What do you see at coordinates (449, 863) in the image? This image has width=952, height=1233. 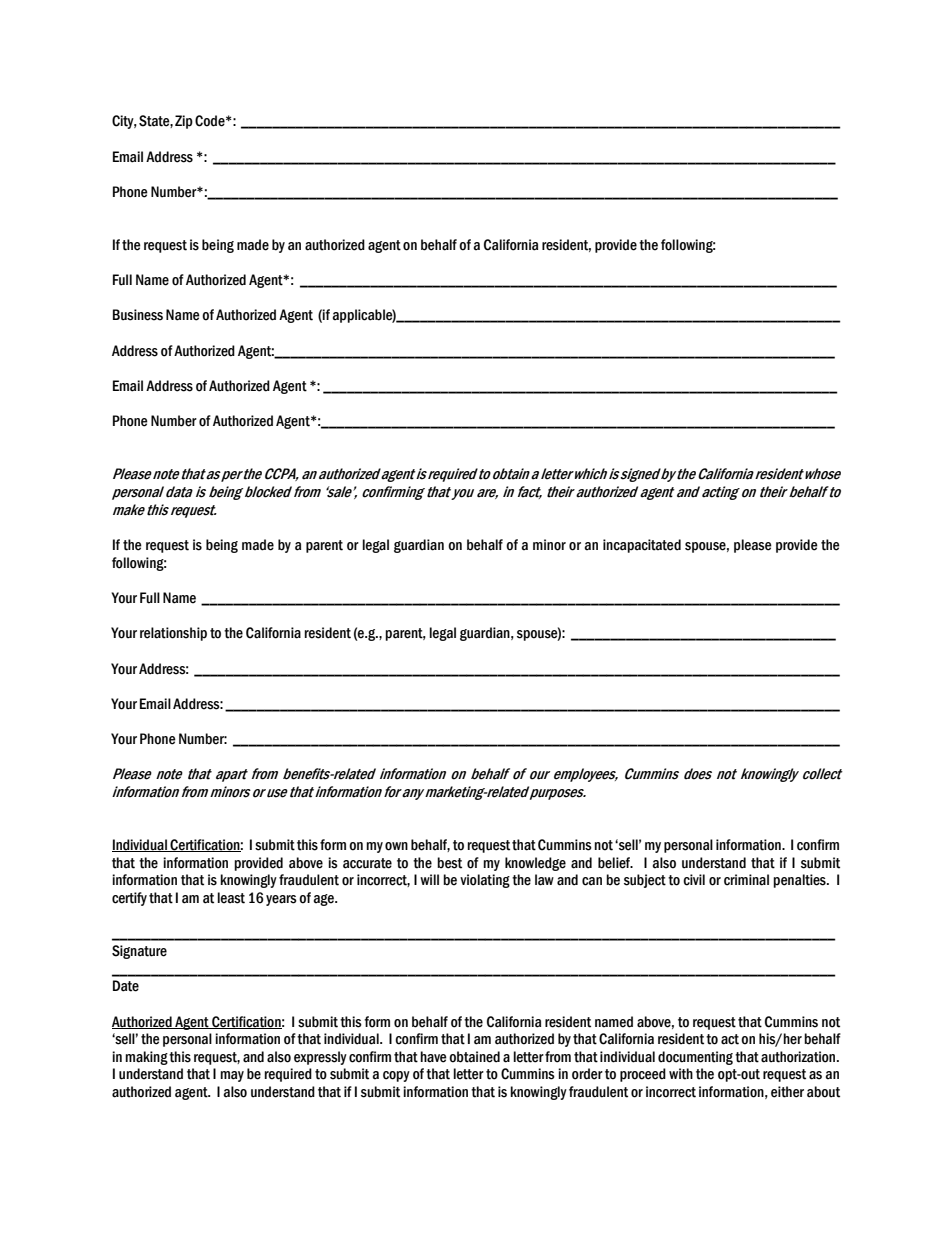 I see `best` at bounding box center [449, 863].
